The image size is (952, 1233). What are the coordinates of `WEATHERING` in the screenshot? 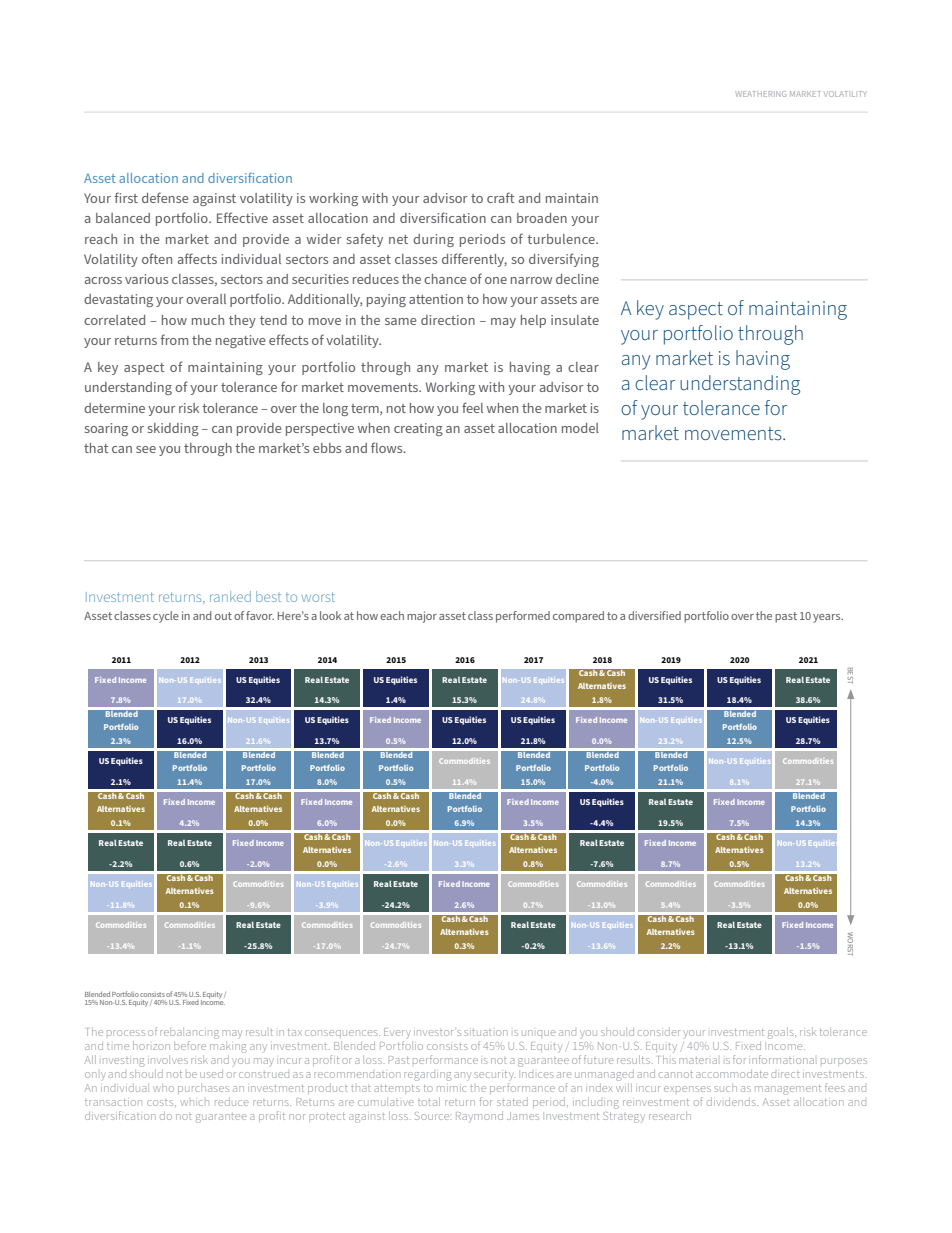 It's located at (760, 94).
